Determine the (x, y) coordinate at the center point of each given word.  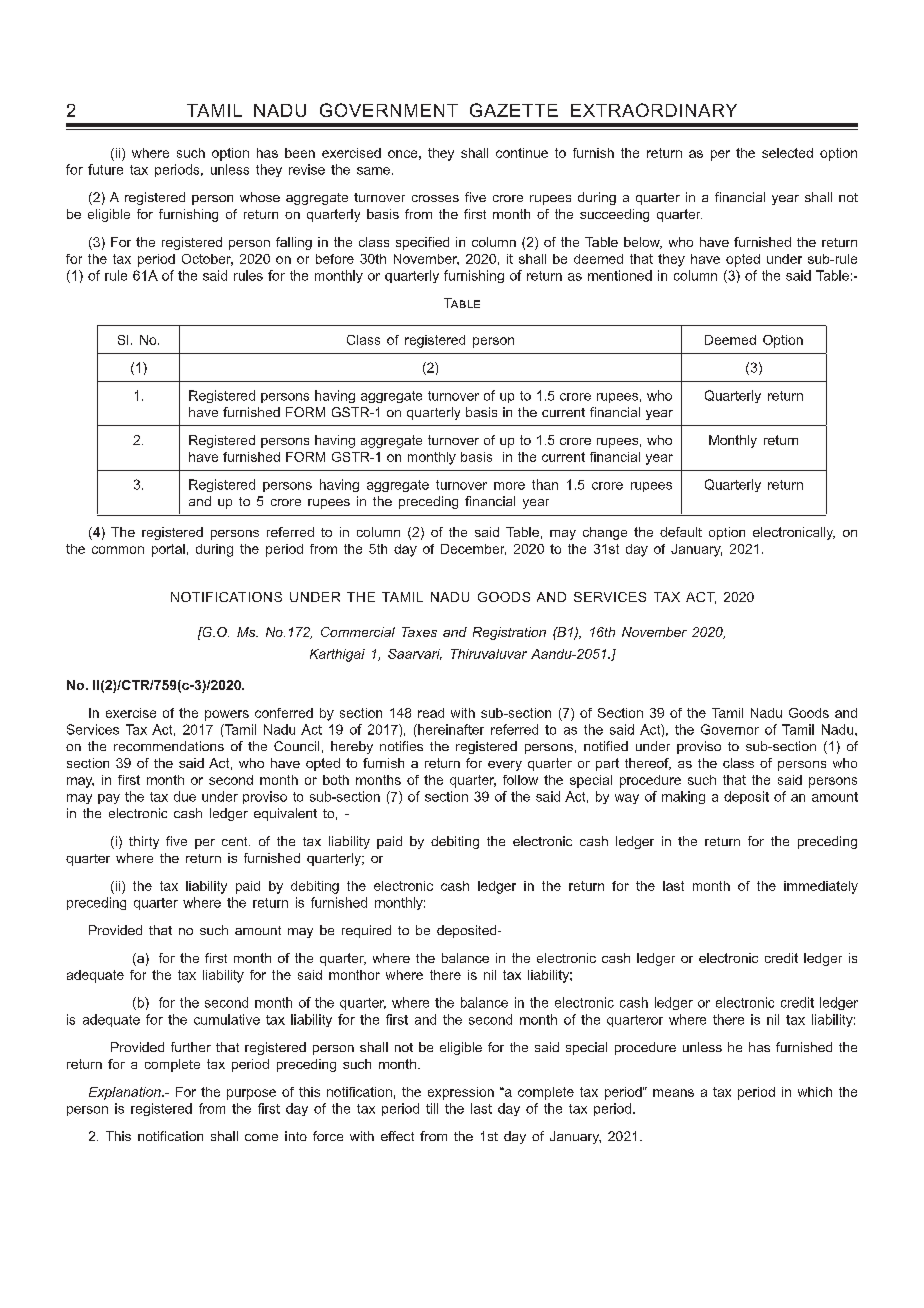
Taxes (419, 632)
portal (168, 550)
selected (787, 153)
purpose (251, 1094)
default (681, 532)
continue (522, 153)
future (105, 169)
